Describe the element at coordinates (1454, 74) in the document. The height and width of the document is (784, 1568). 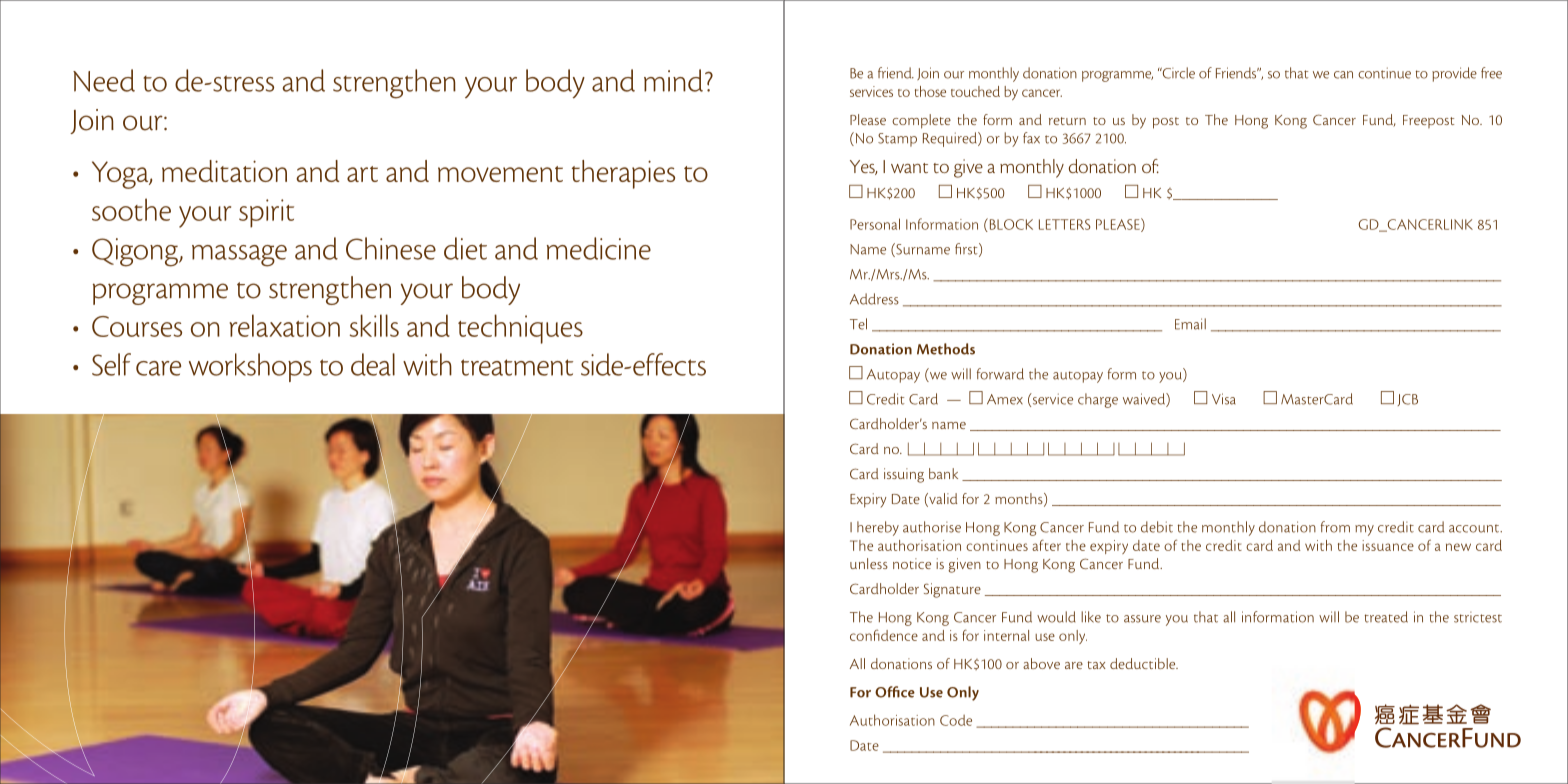
I see `provide` at that location.
